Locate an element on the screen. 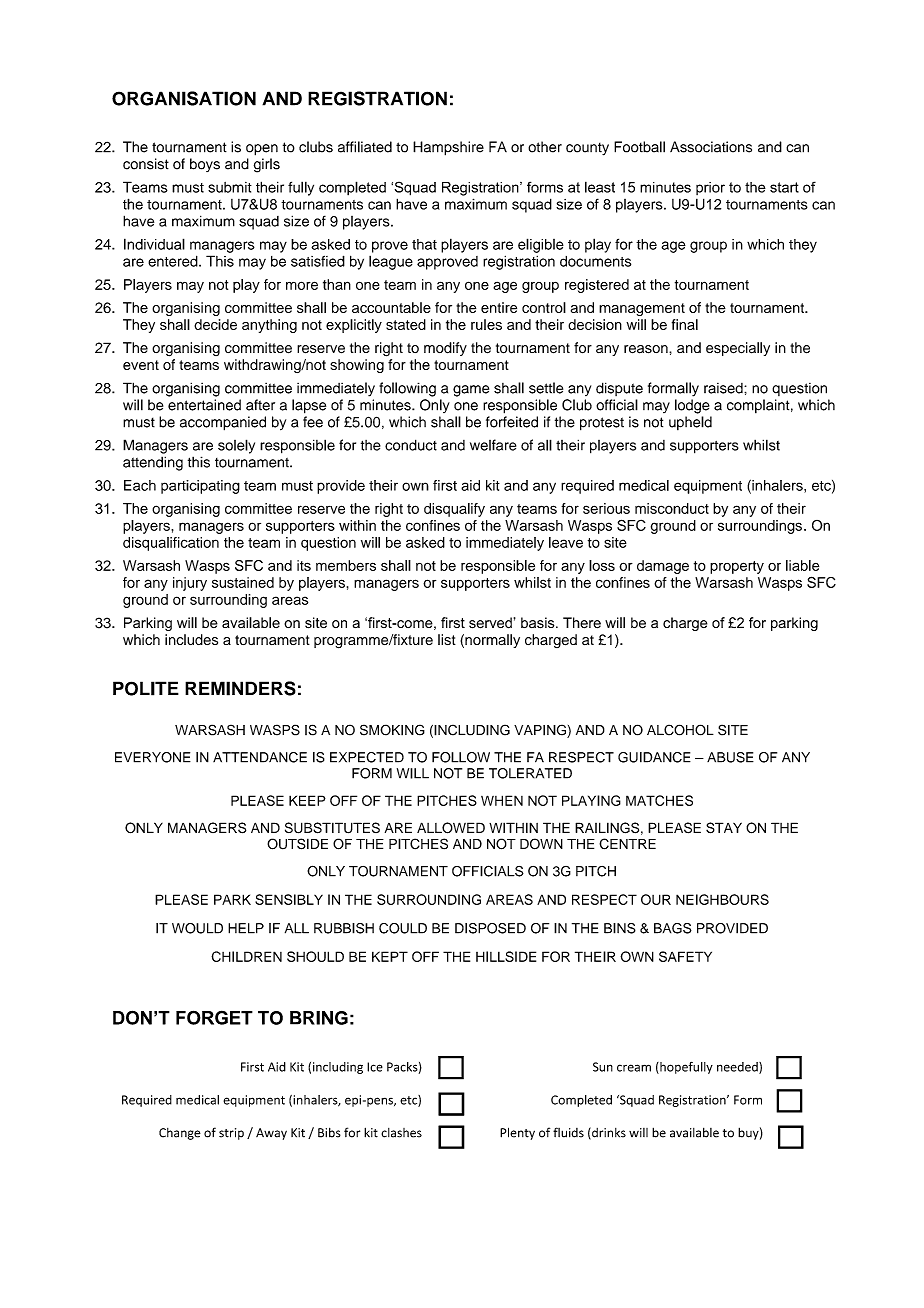 Image resolution: width=924 pixels, height=1308 pixels. boys is located at coordinates (205, 165).
